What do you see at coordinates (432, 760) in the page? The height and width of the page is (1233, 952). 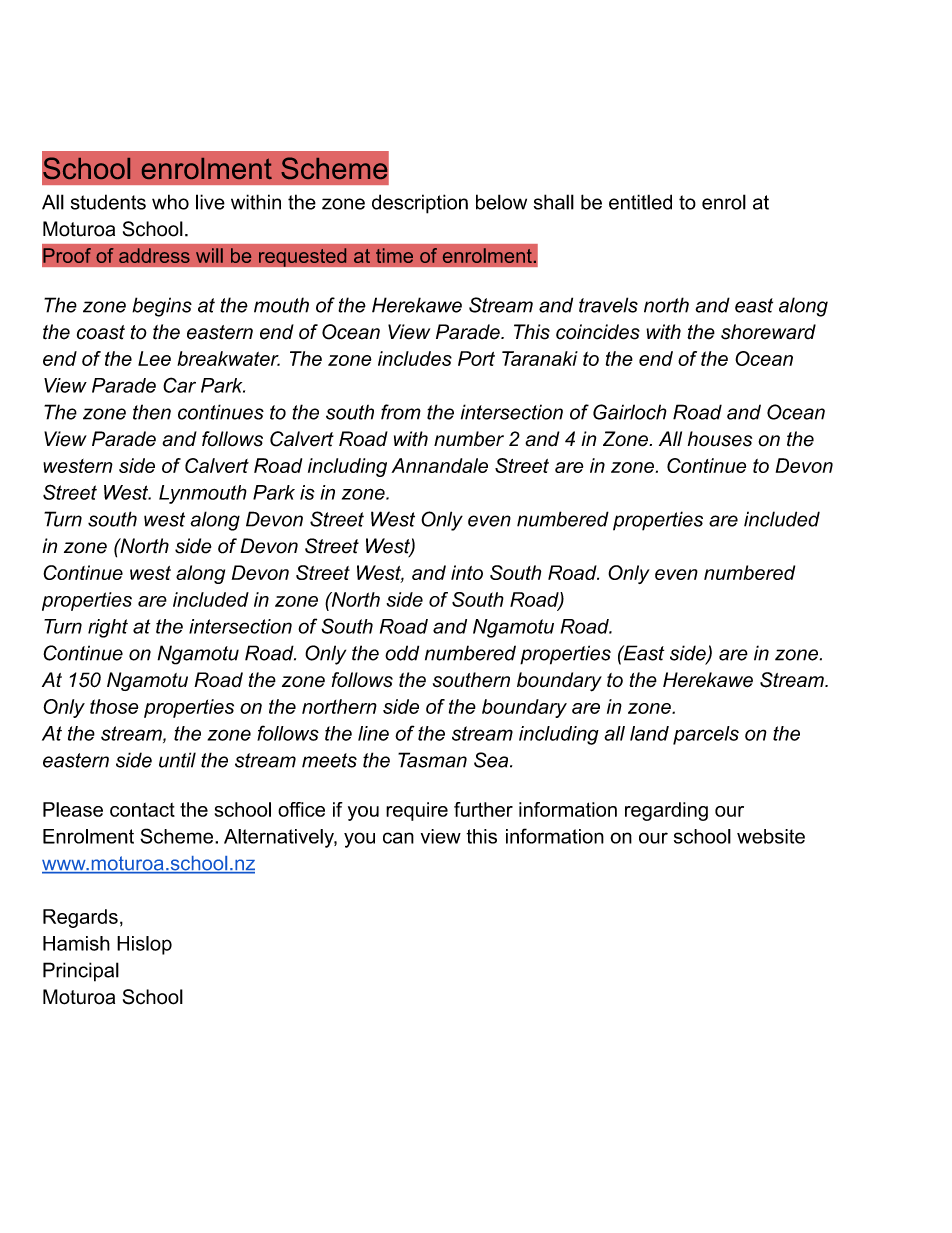 I see `Tasman` at bounding box center [432, 760].
